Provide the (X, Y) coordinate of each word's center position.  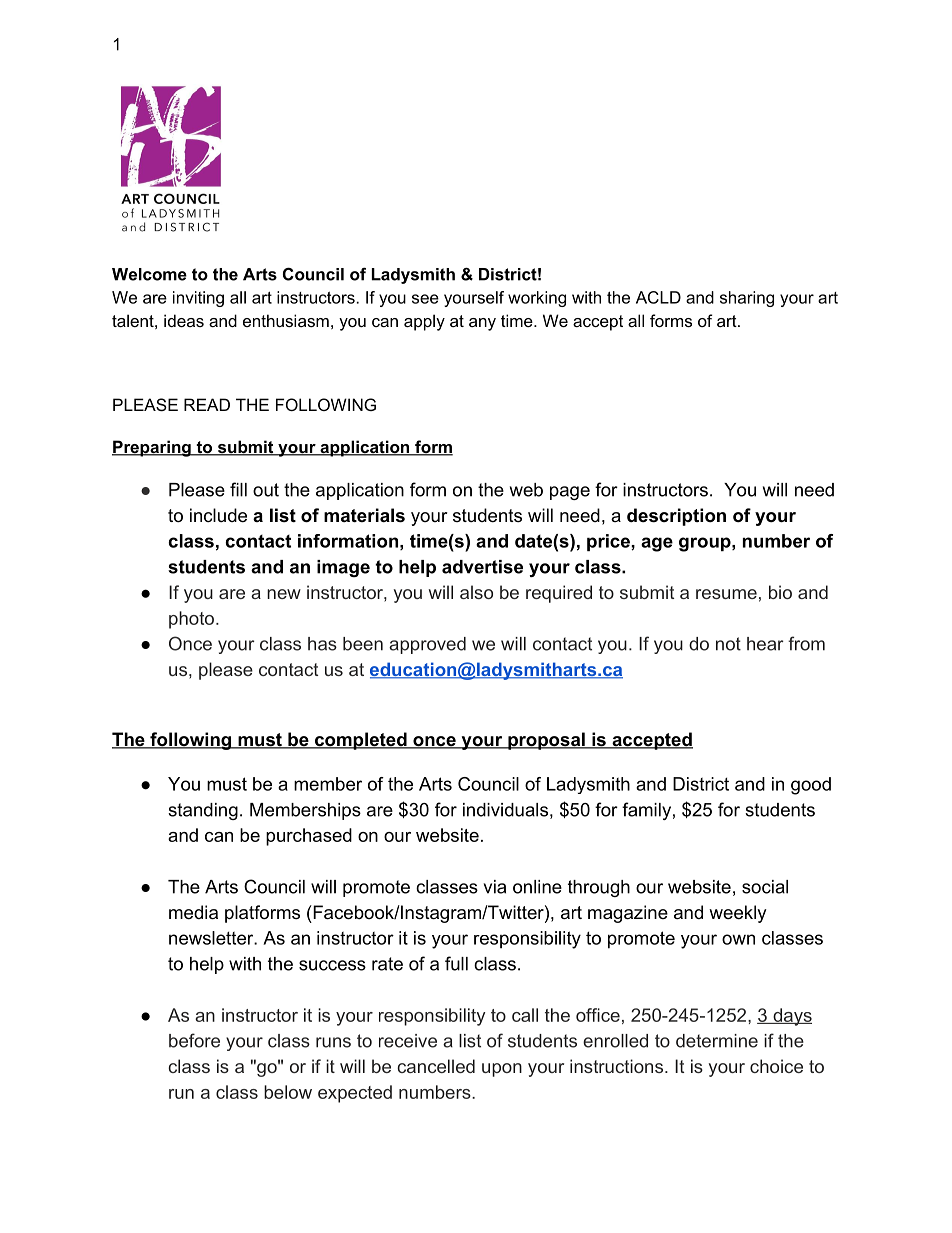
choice (776, 1066)
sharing (747, 299)
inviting (198, 299)
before (194, 1040)
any (482, 324)
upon (502, 1070)
